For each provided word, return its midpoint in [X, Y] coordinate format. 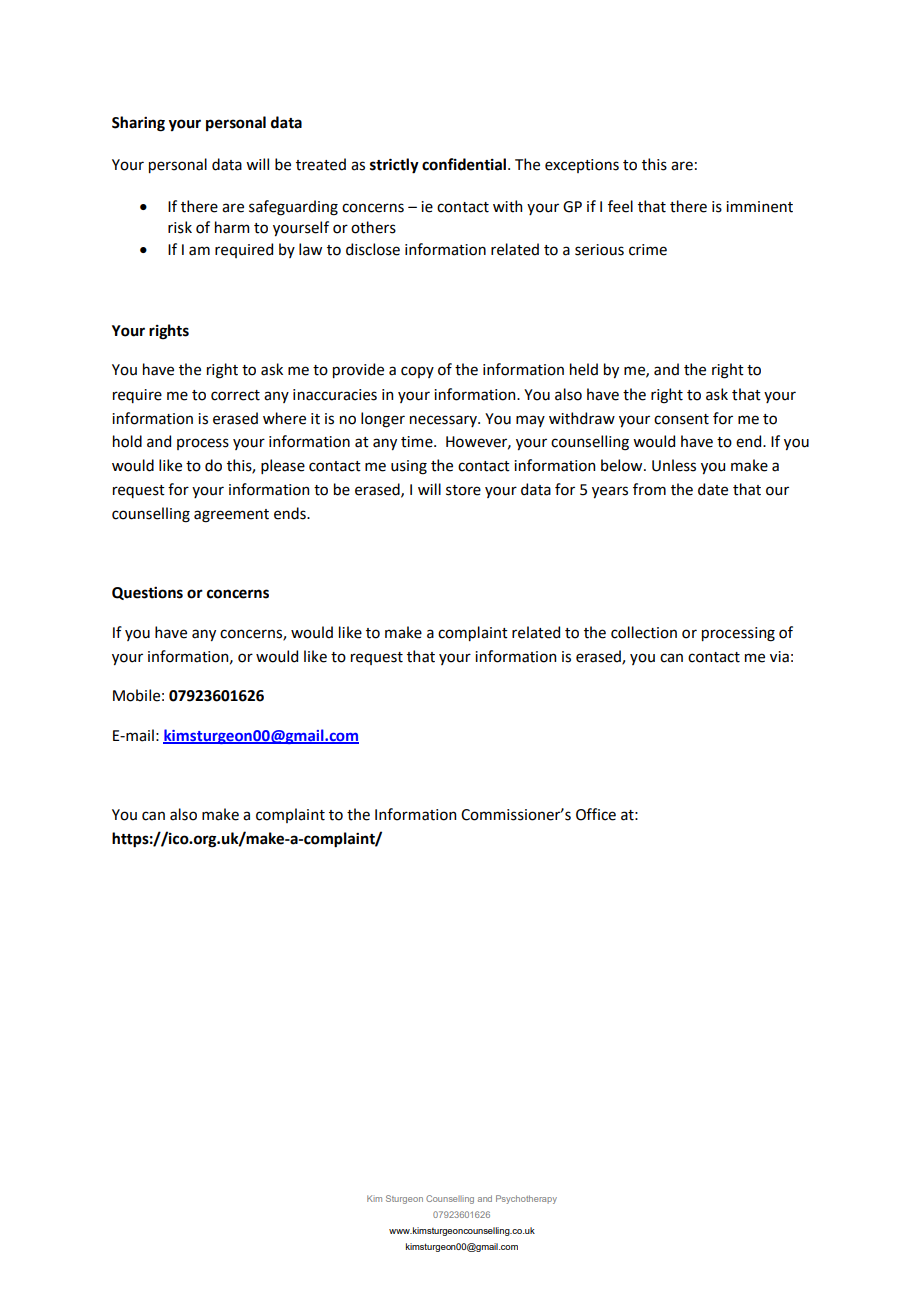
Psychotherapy [526, 1199]
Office [596, 814]
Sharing [138, 124]
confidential [464, 164]
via [779, 657]
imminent [759, 207]
